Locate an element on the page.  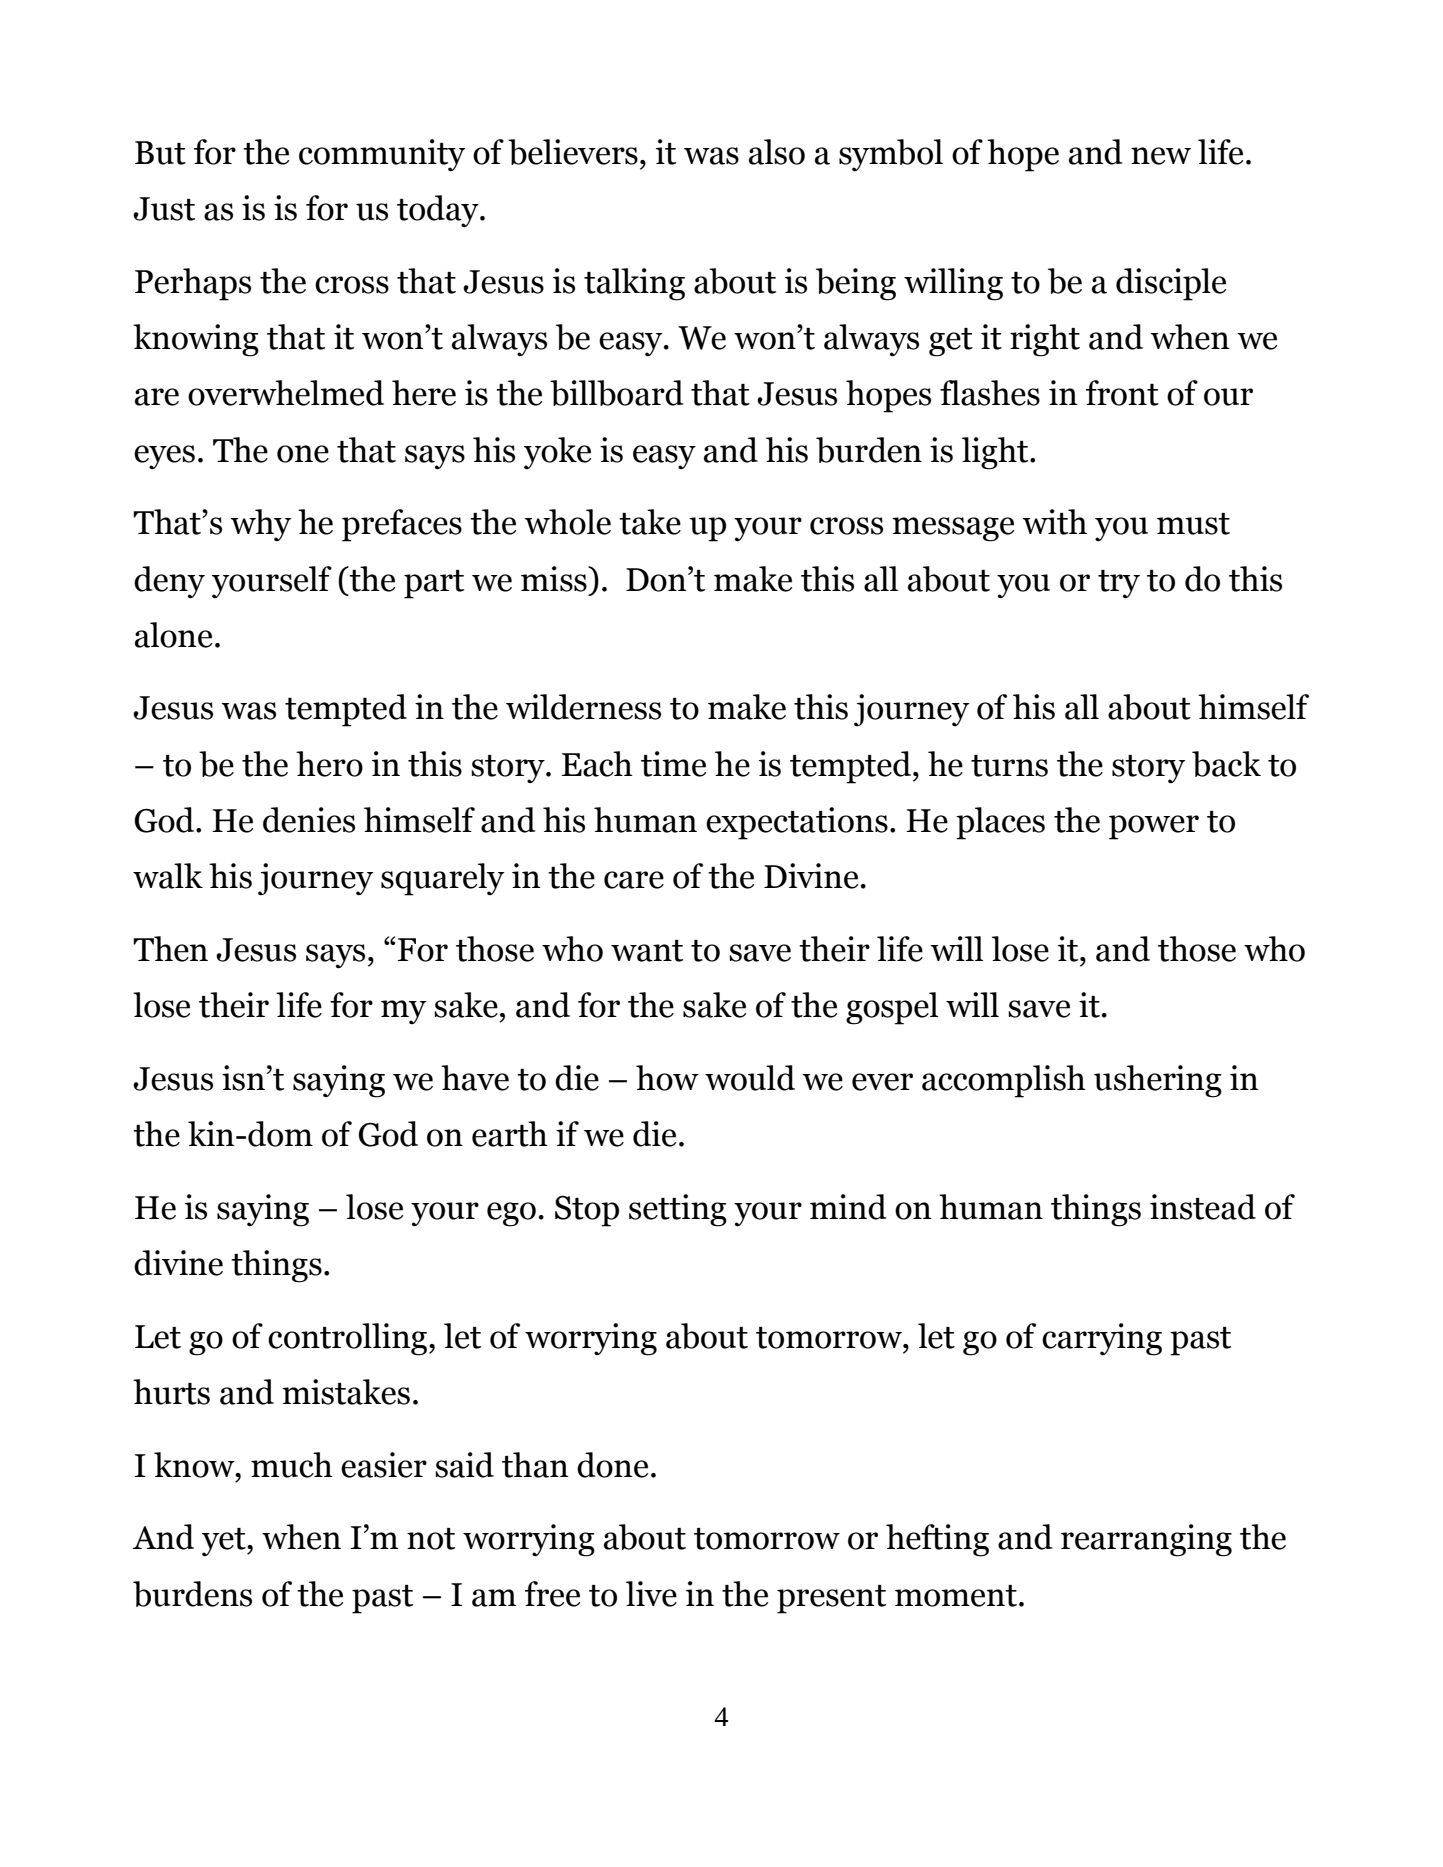
new is located at coordinates (1161, 156).
